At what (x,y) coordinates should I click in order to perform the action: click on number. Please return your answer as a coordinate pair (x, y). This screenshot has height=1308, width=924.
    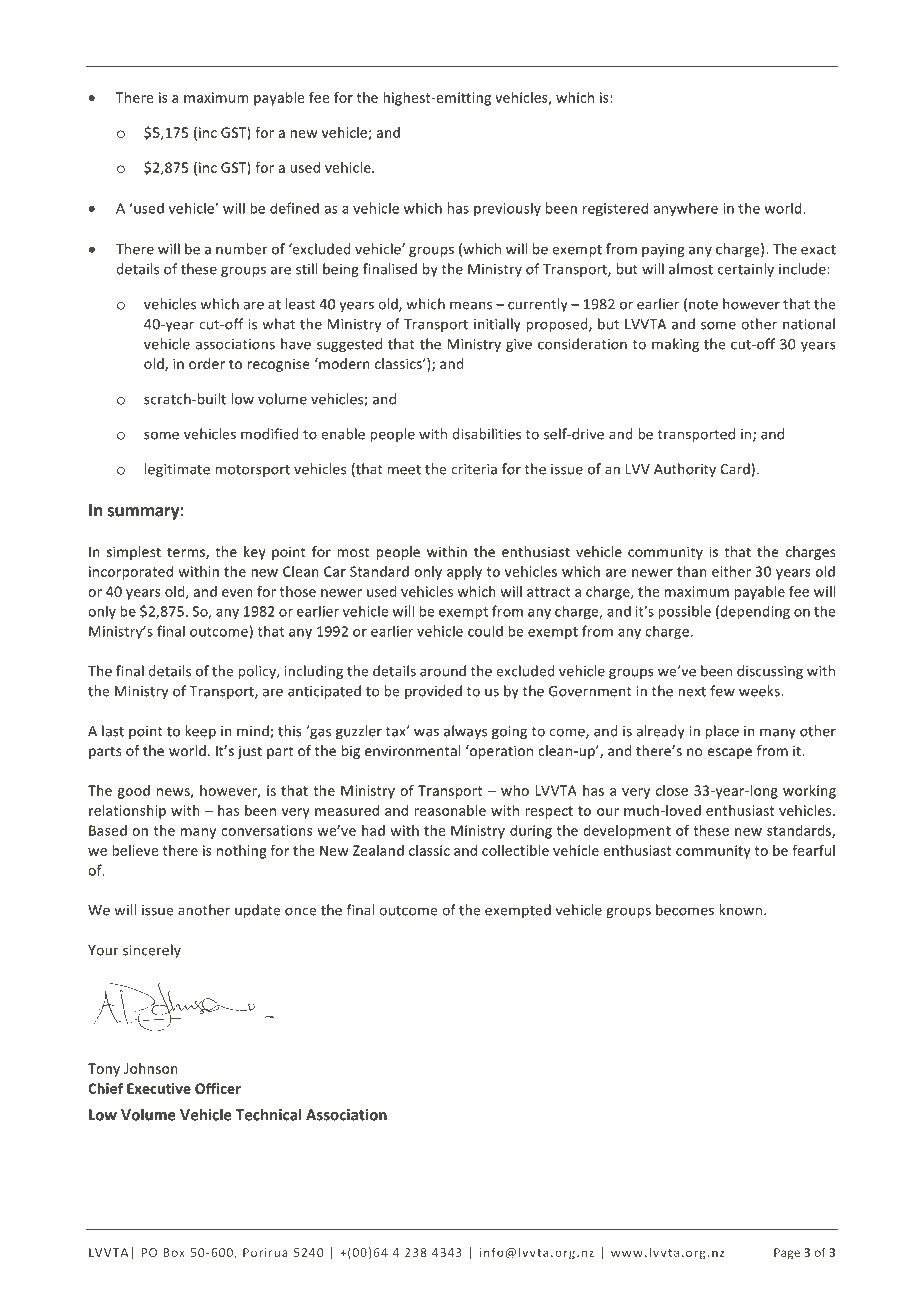
    Looking at the image, I should click on (242, 249).
